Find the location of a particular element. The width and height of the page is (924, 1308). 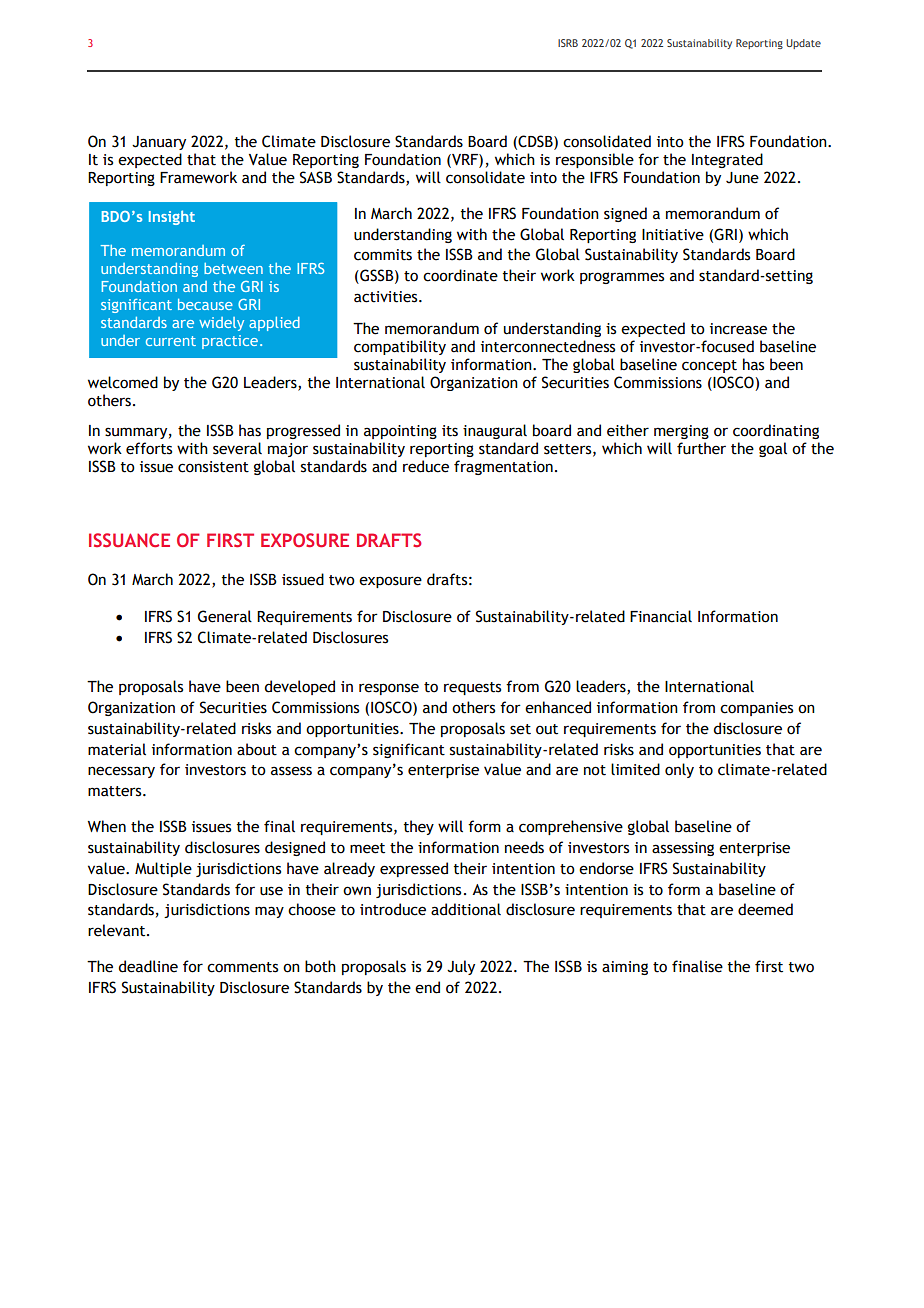

January is located at coordinates (159, 143).
